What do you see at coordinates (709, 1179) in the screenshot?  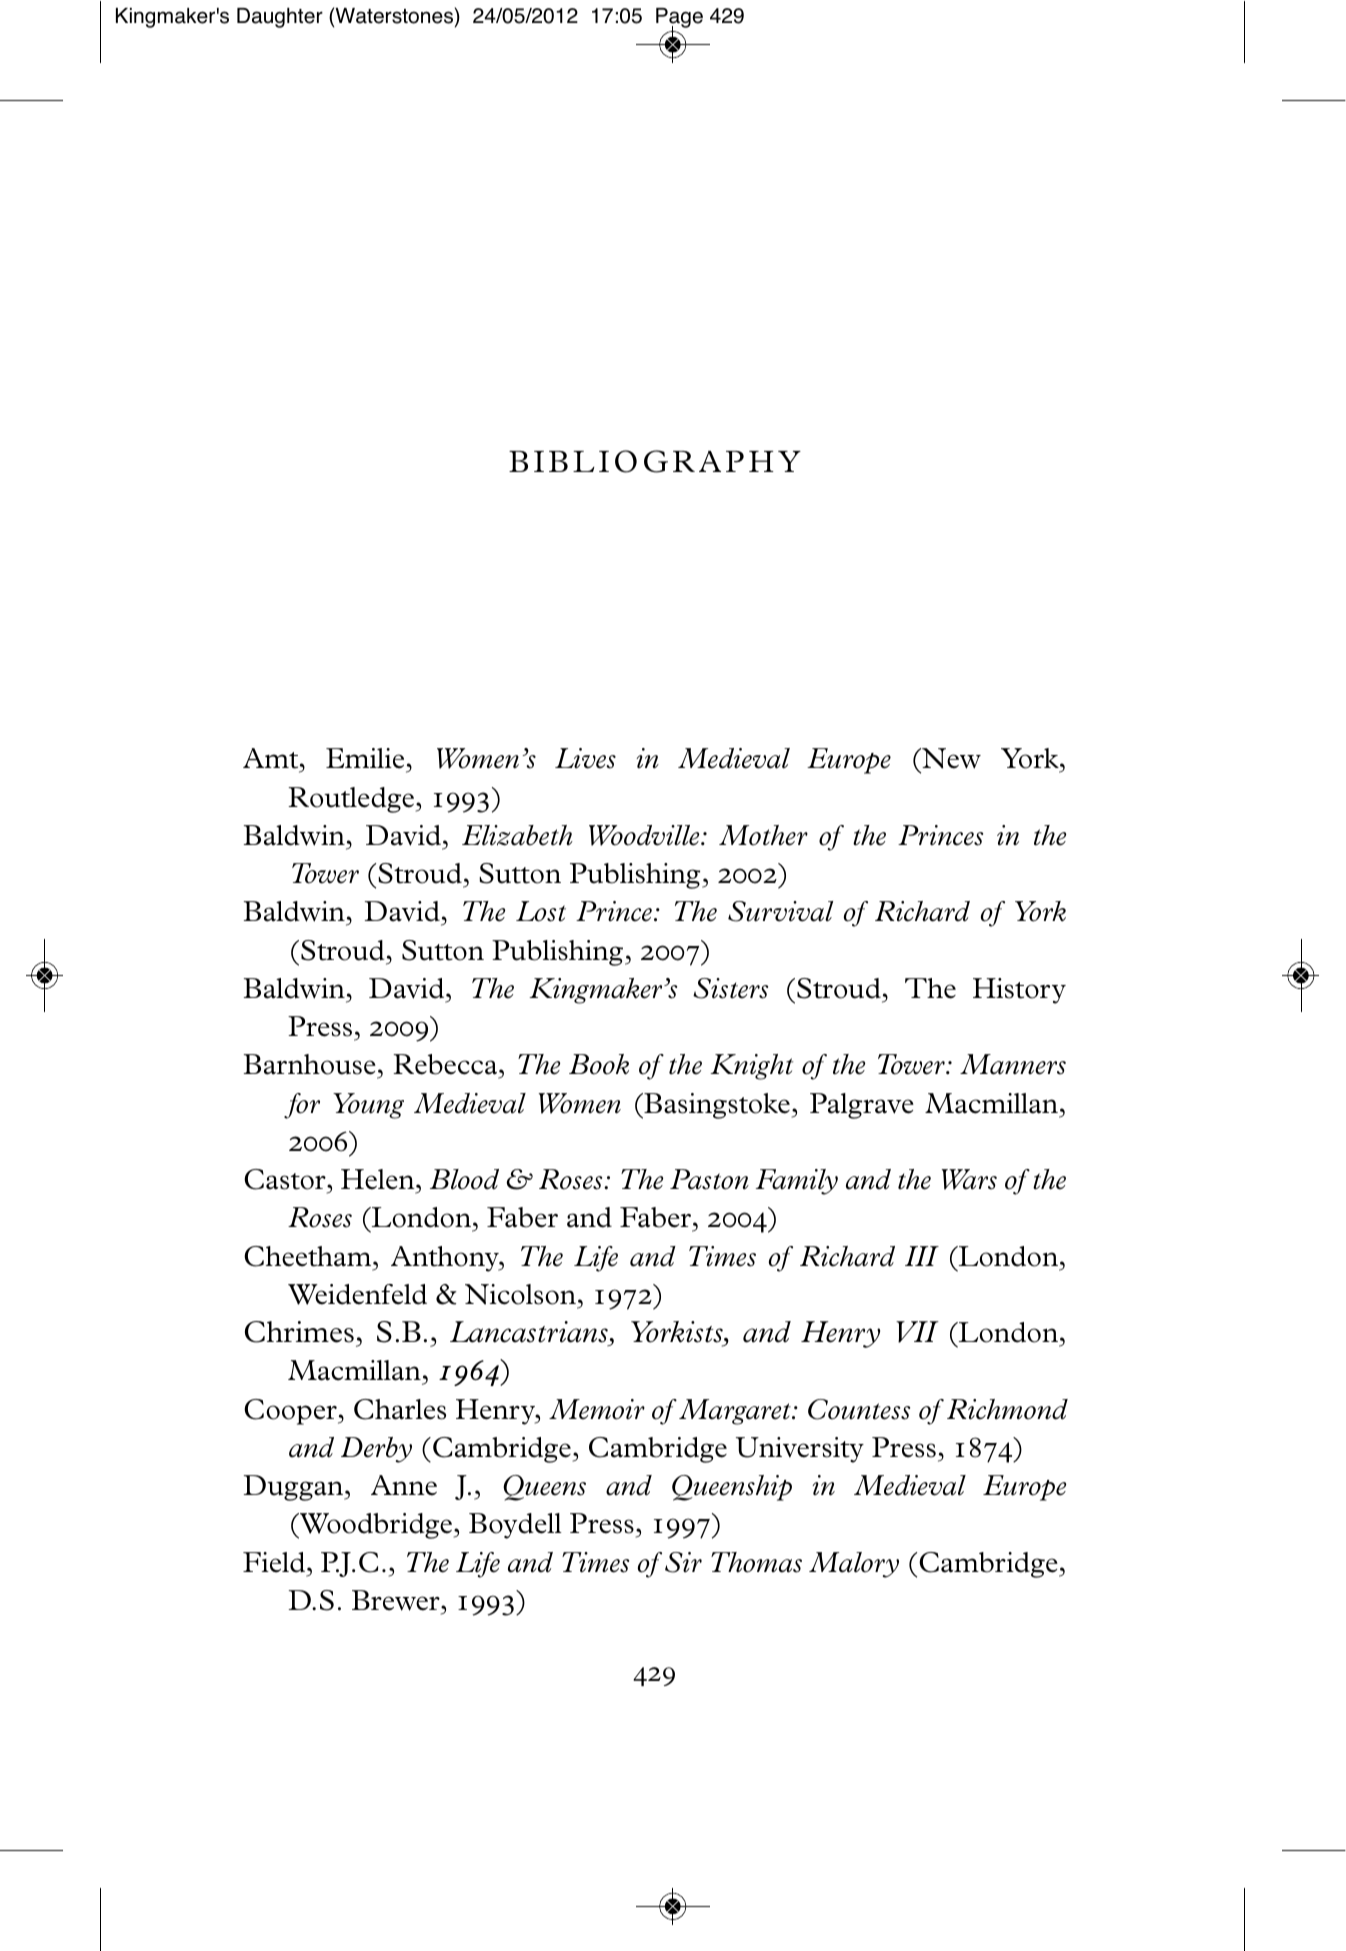 I see `Paston` at bounding box center [709, 1179].
